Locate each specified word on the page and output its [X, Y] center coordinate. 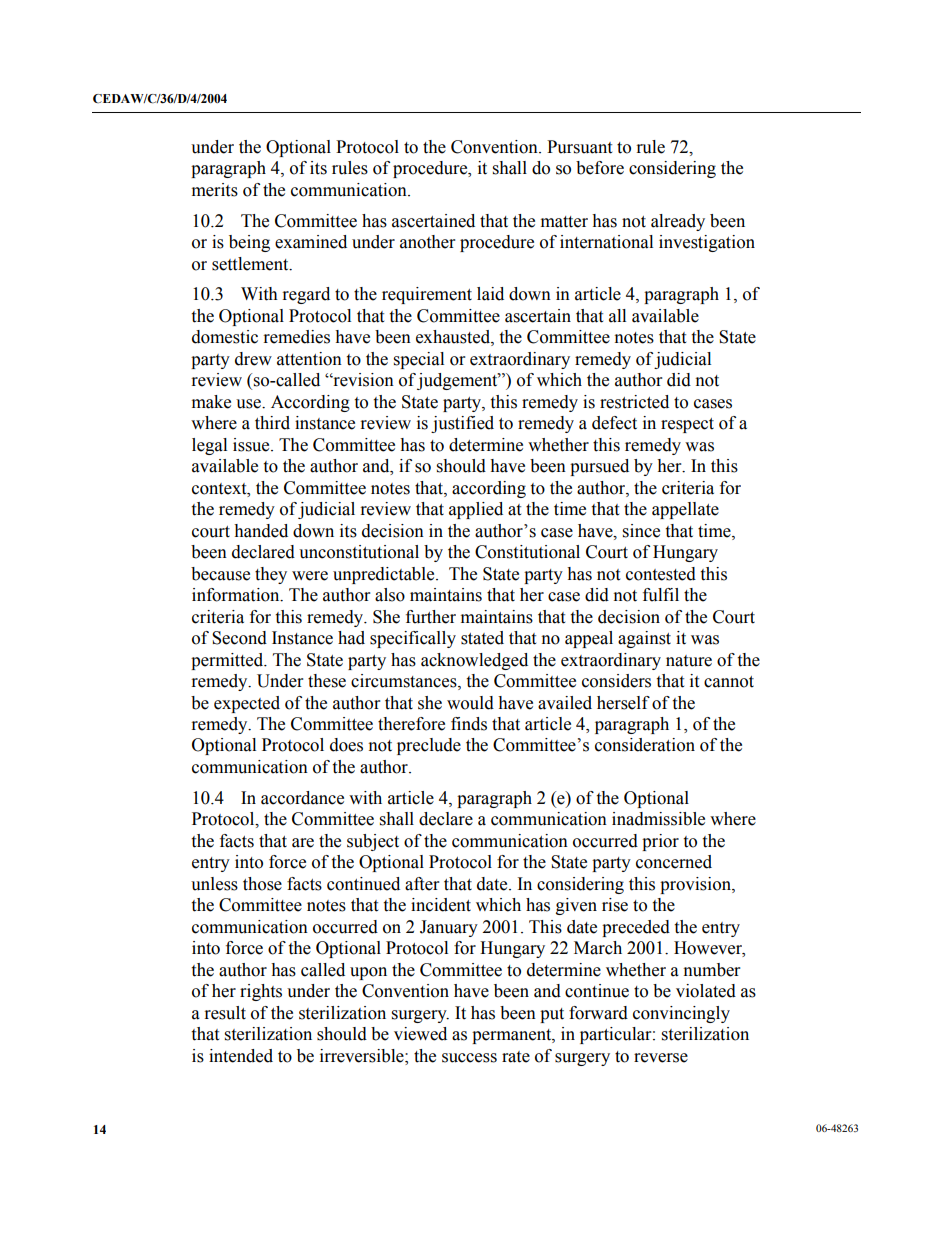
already [678, 222]
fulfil [661, 595]
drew [253, 359]
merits [215, 190]
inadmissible [658, 819]
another [427, 242]
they [271, 575]
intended [241, 1056]
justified [462, 424]
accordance [302, 798]
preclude [429, 746]
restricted [634, 402]
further [431, 617]
